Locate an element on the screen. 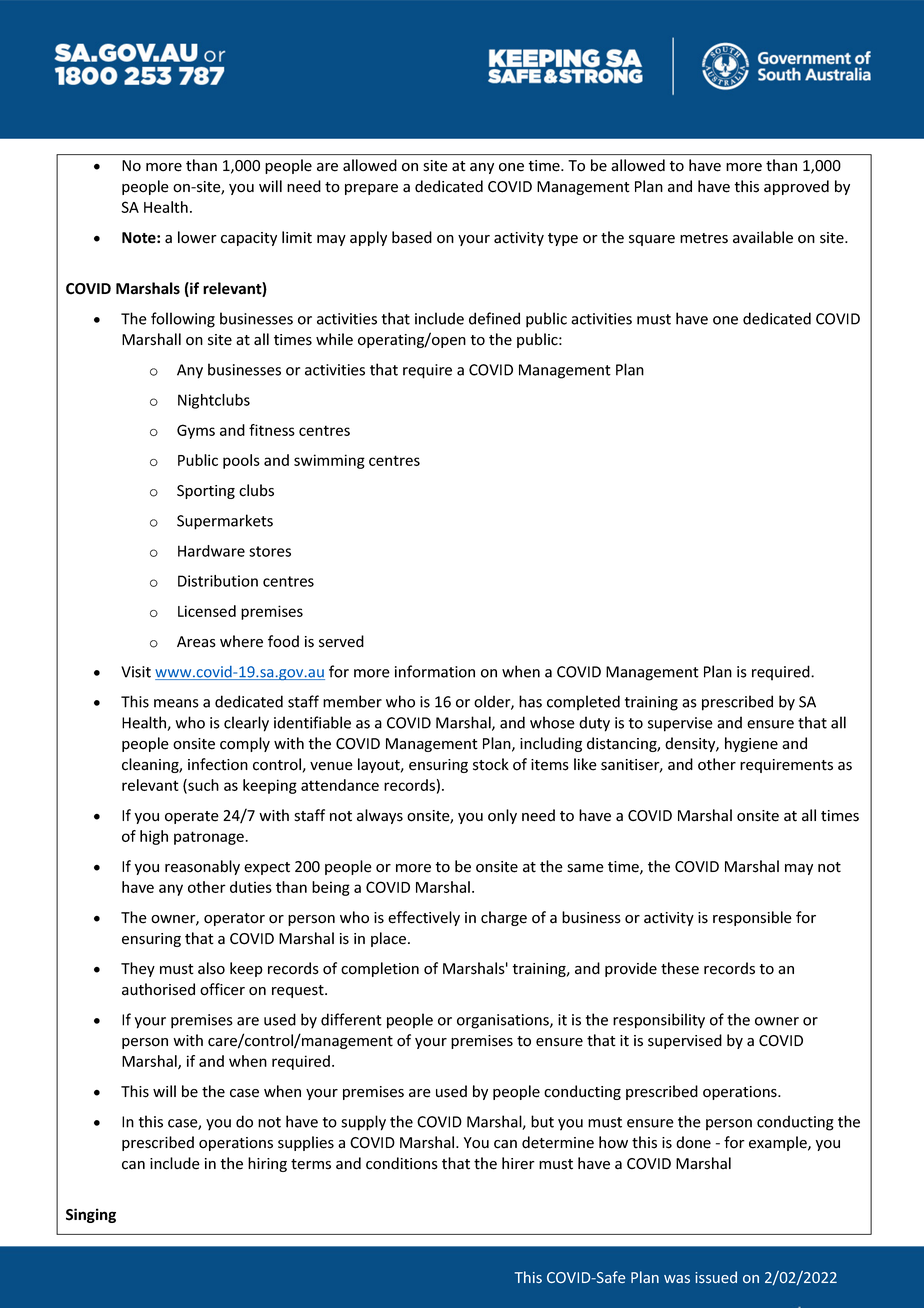 This screenshot has height=1308, width=924. conditions is located at coordinates (402, 1163).
